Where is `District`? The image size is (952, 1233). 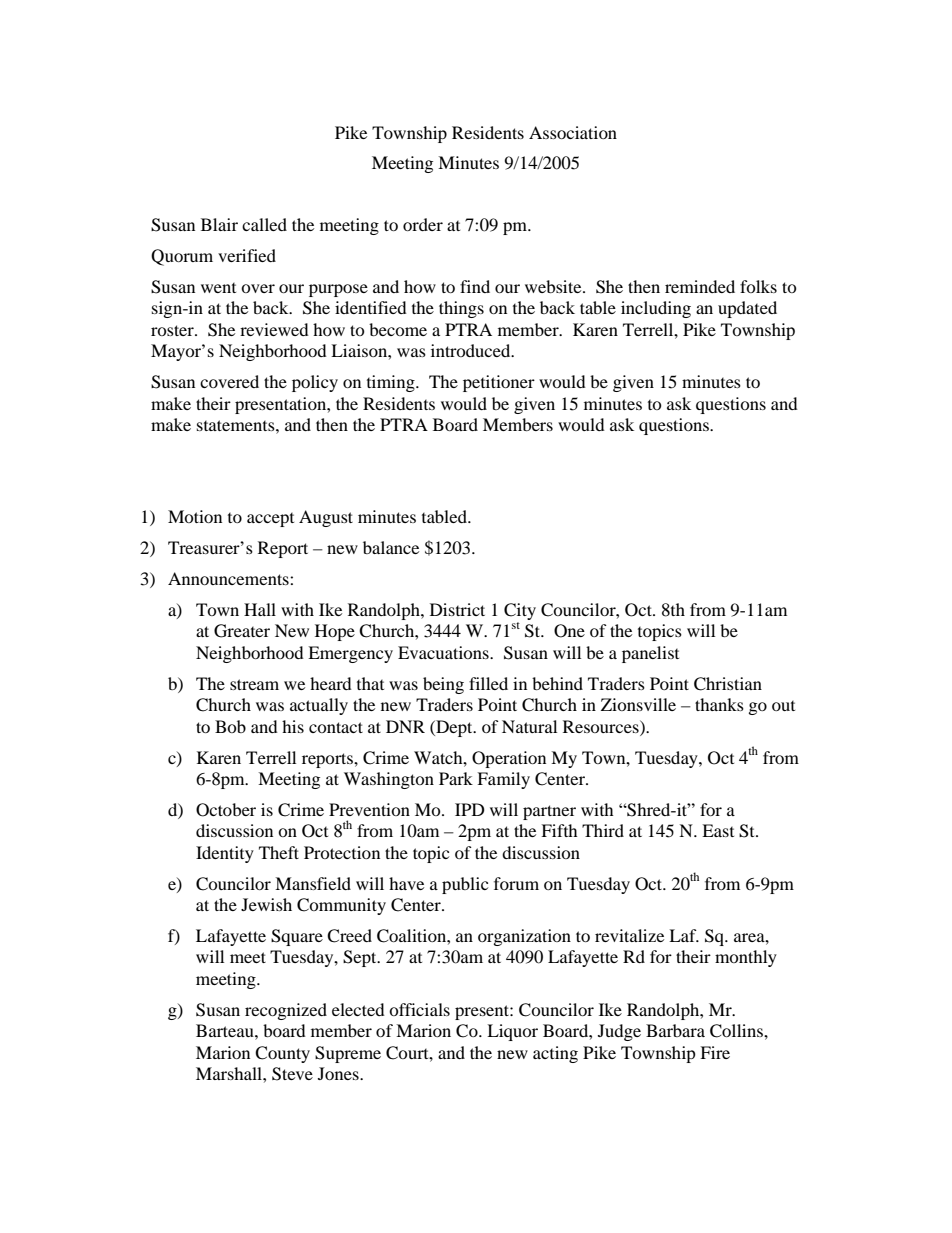 District is located at coordinates (457, 609).
